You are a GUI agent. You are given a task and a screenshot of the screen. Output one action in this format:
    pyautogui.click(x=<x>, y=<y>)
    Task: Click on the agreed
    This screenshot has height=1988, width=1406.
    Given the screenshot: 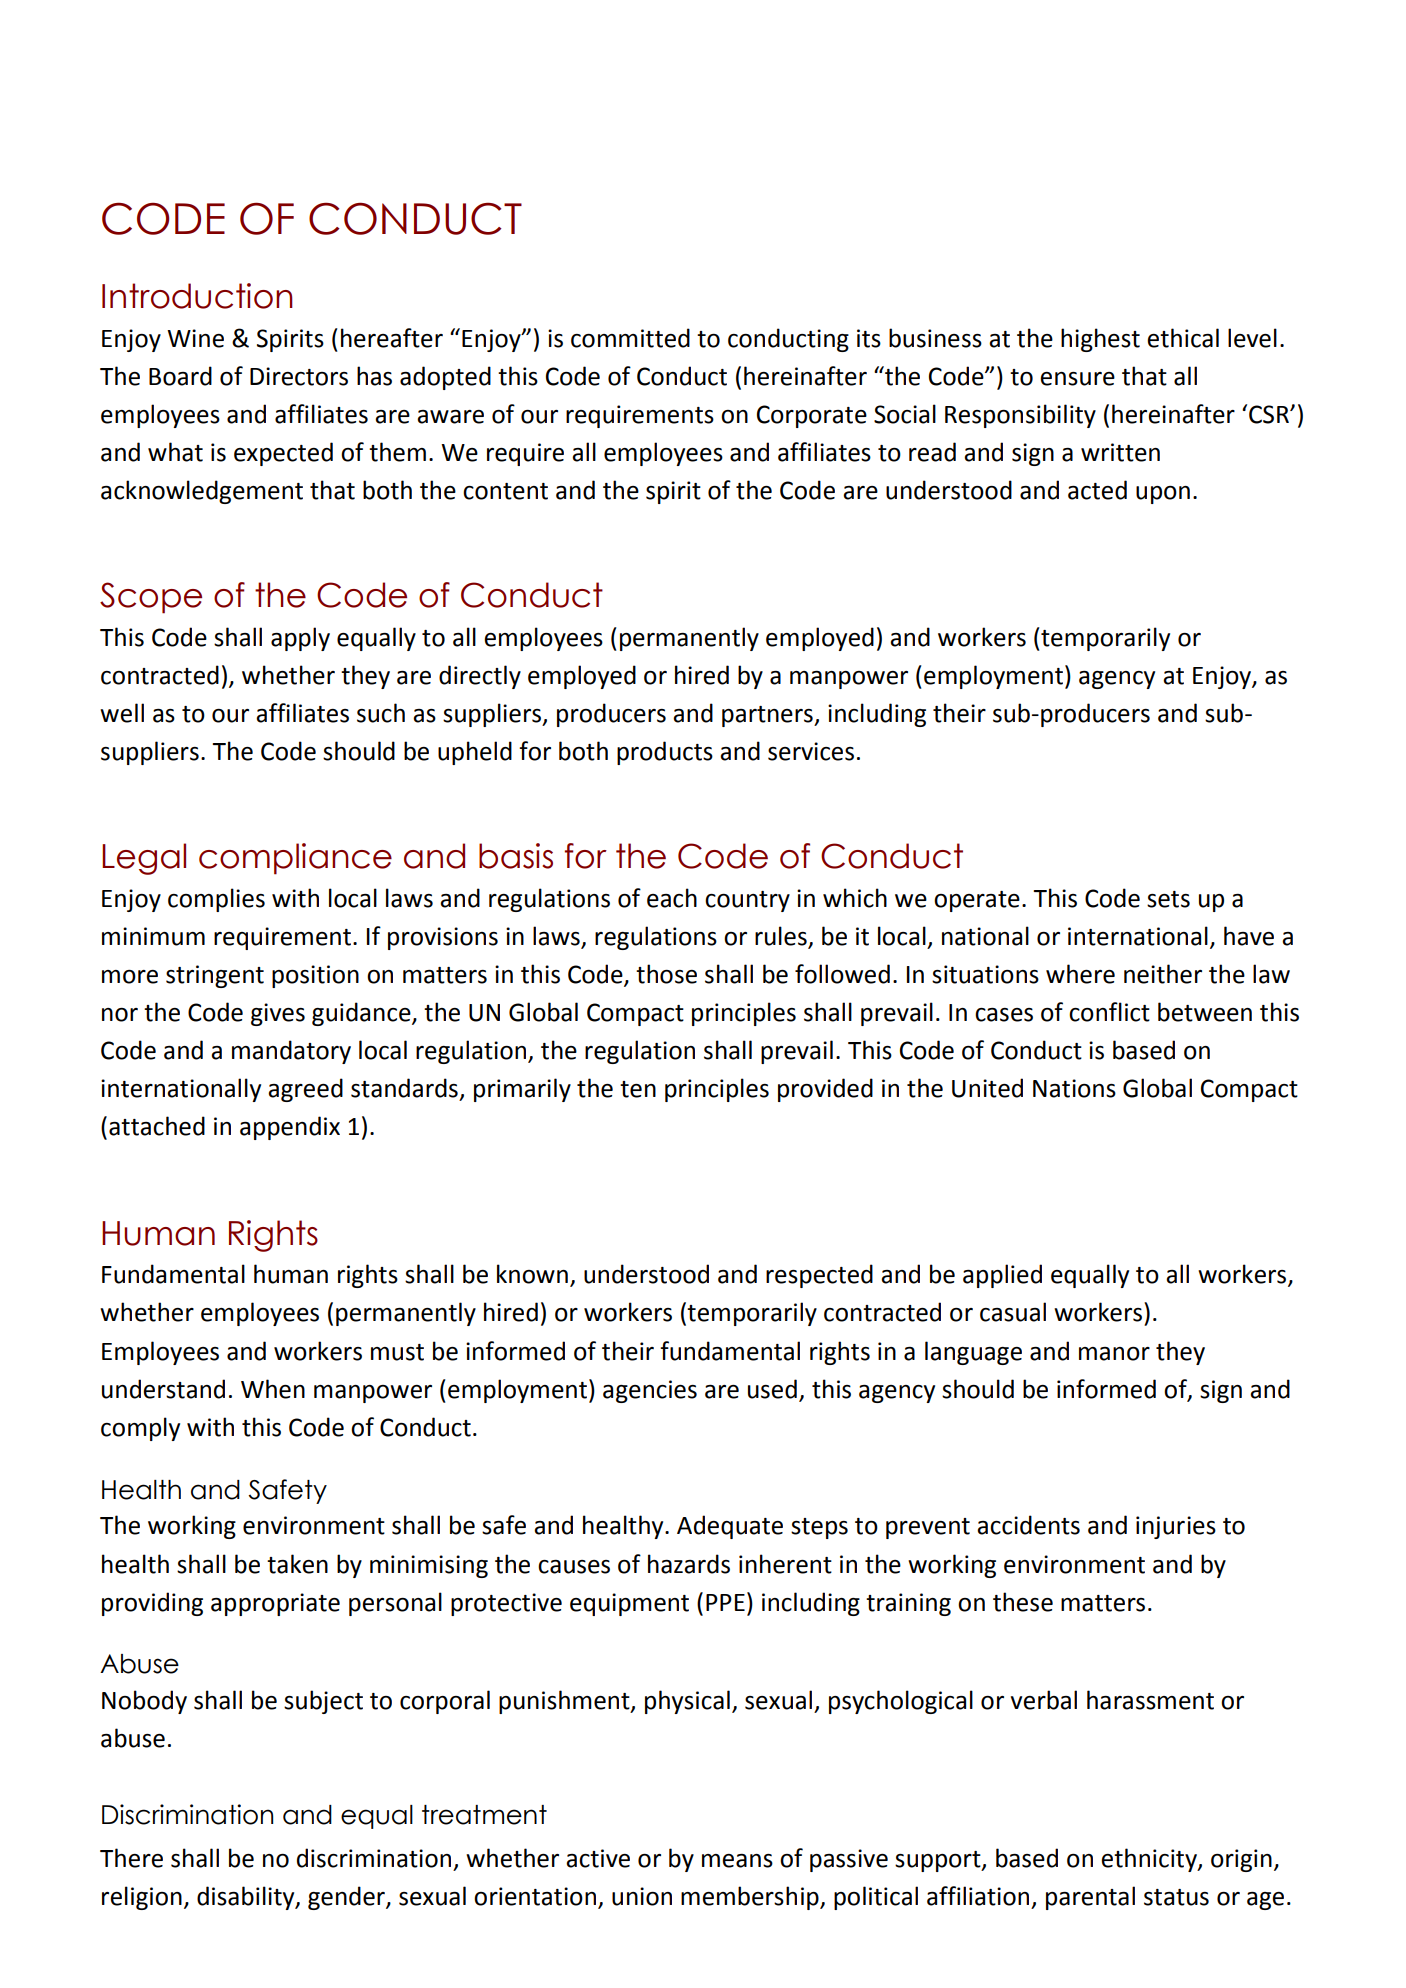 What is the action you would take?
    pyautogui.click(x=305, y=1090)
